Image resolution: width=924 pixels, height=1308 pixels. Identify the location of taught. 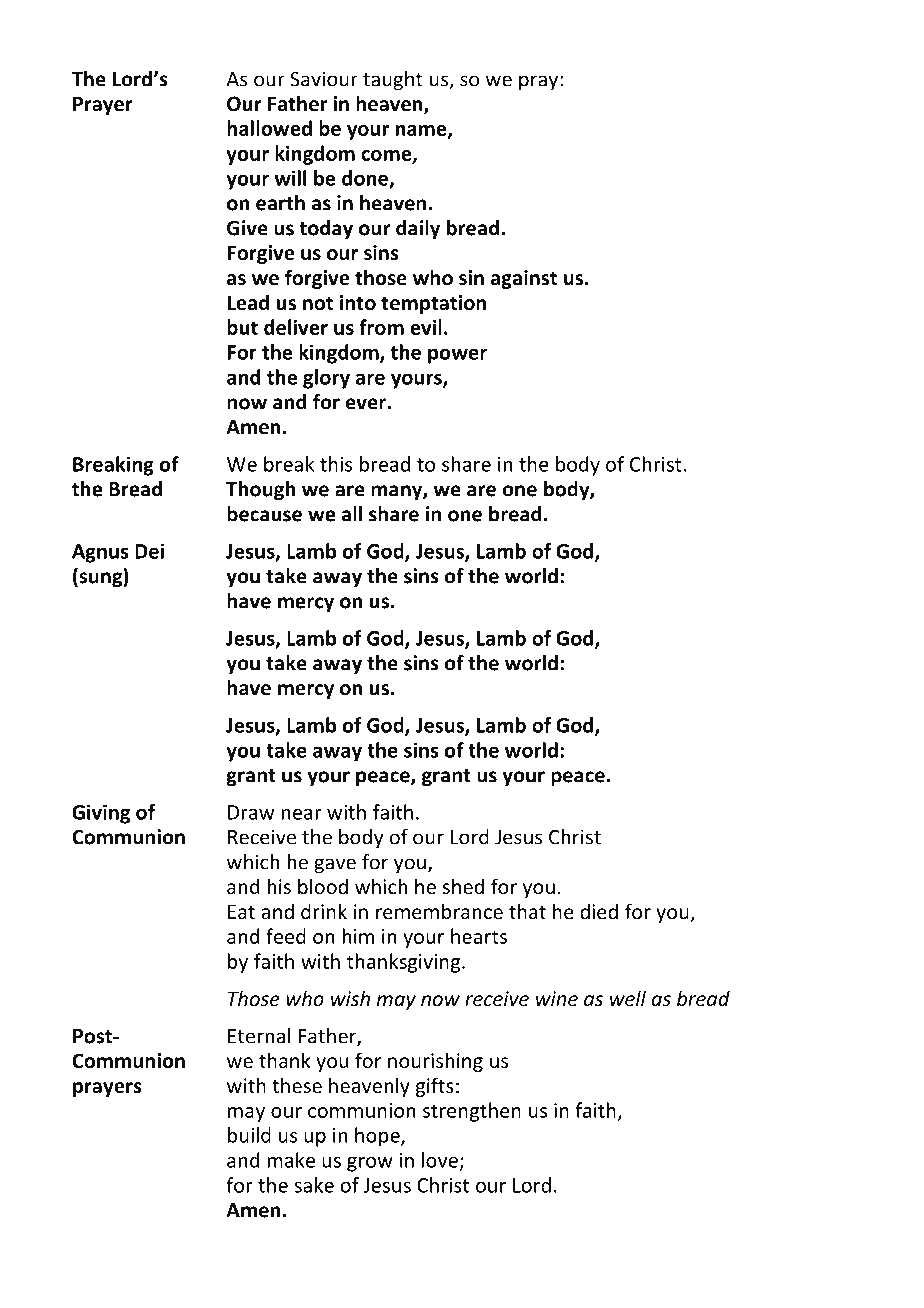
(393, 81).
